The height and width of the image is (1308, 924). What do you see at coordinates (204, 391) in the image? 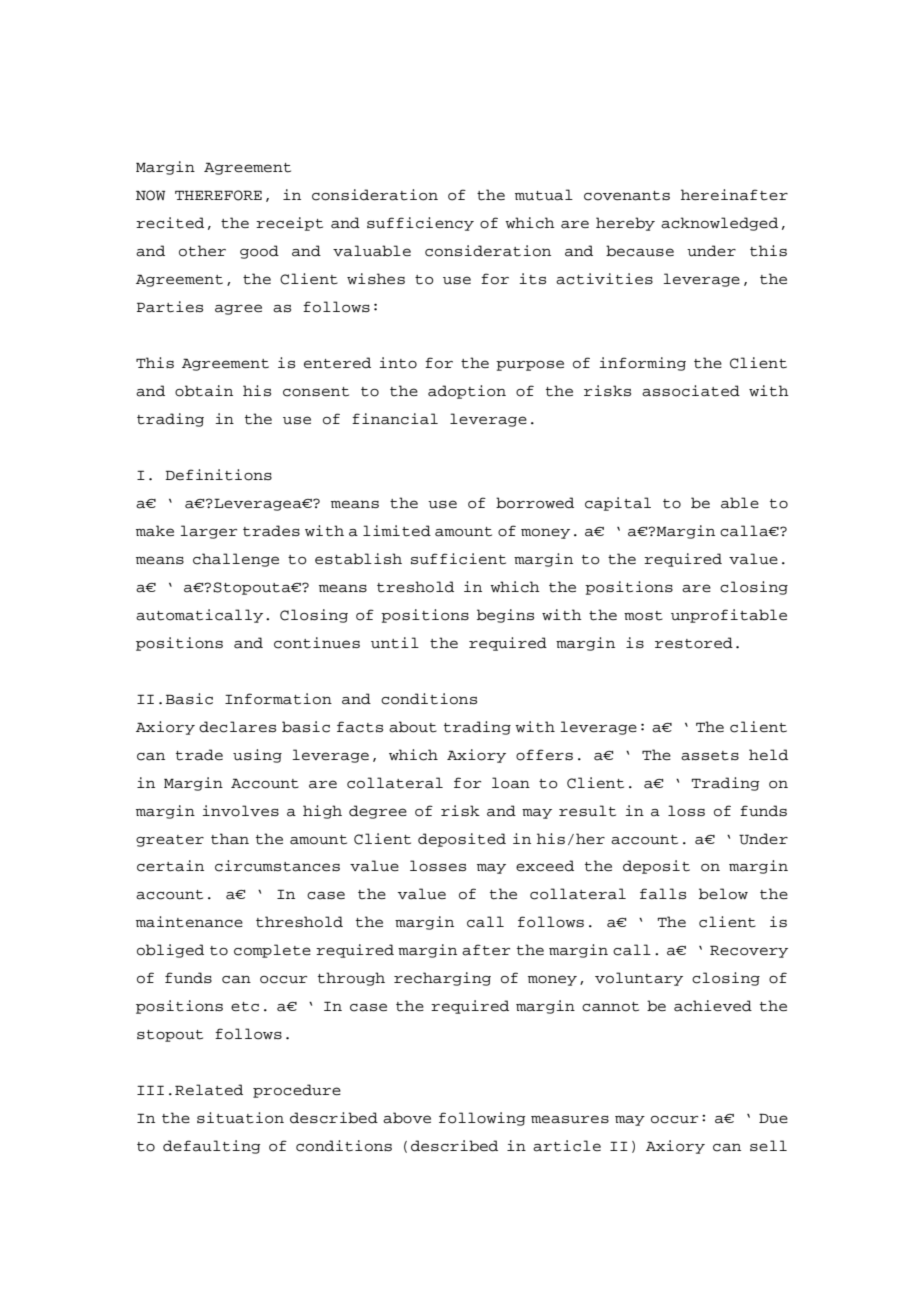
I see `obtain` at bounding box center [204, 391].
